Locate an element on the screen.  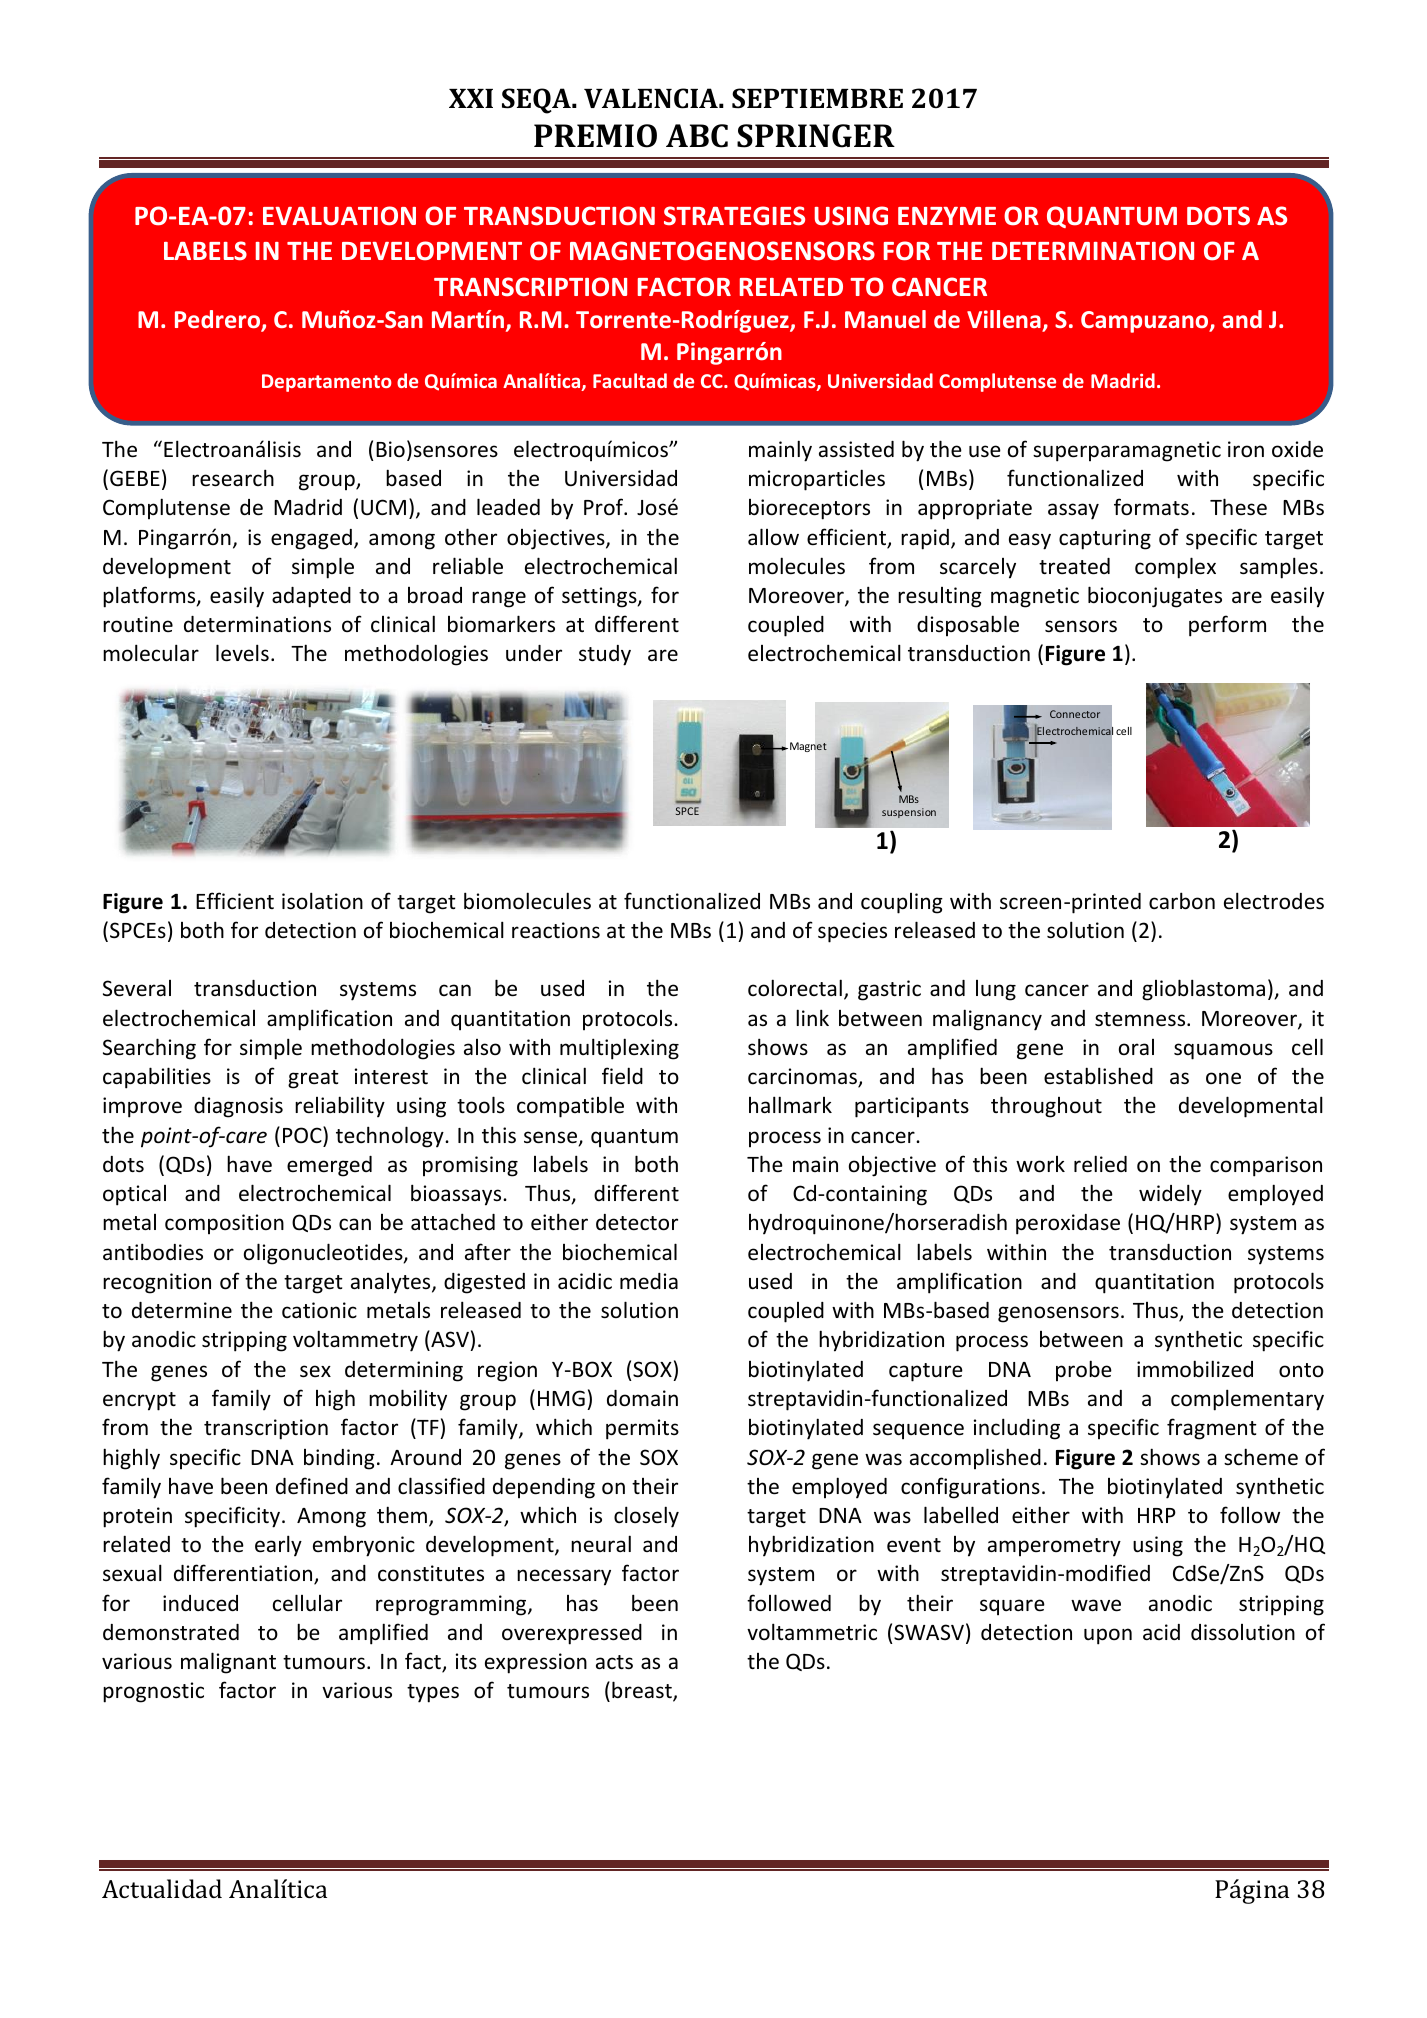
ABC is located at coordinates (697, 136).
